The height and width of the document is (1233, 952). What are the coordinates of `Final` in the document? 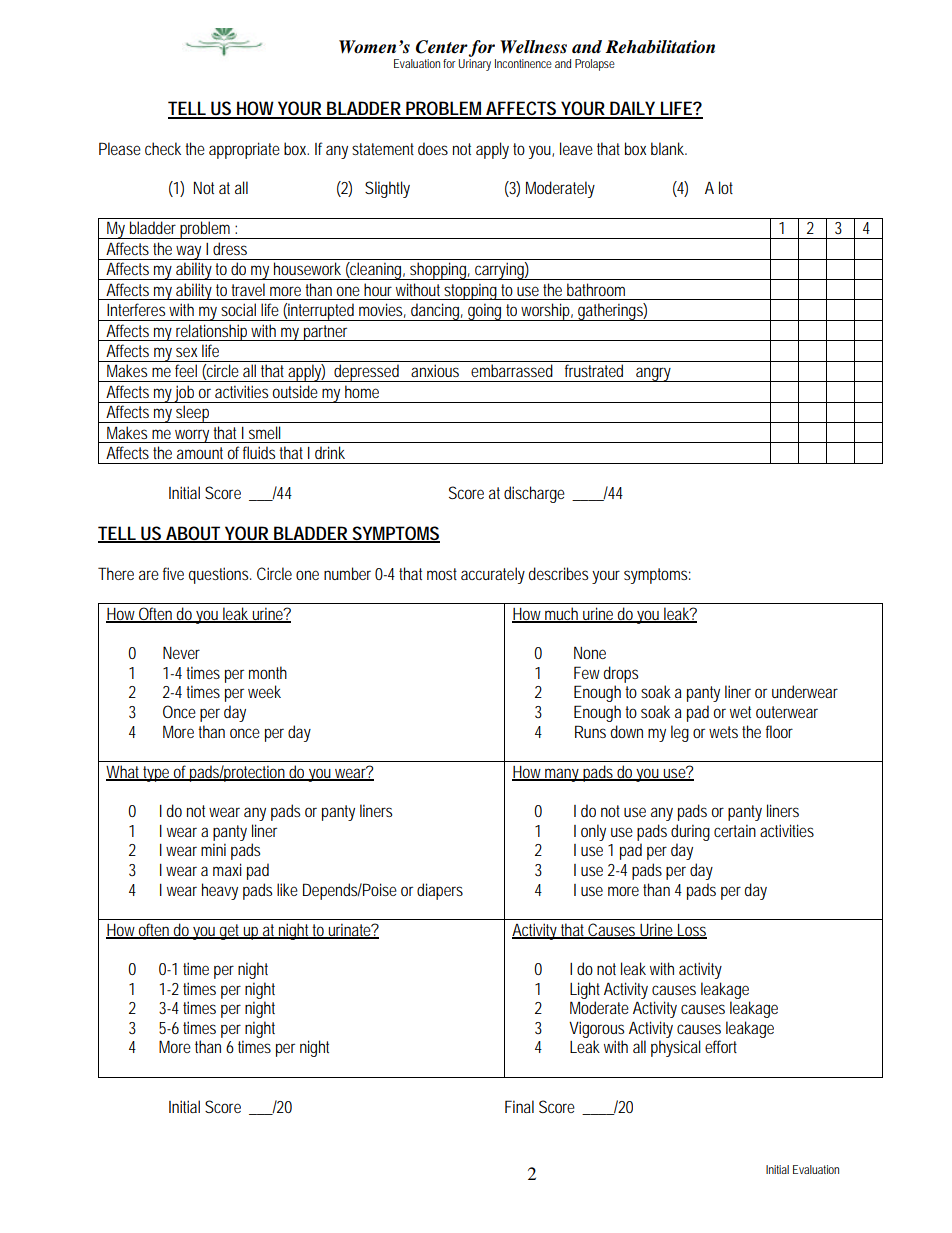 It's located at (519, 1106).
